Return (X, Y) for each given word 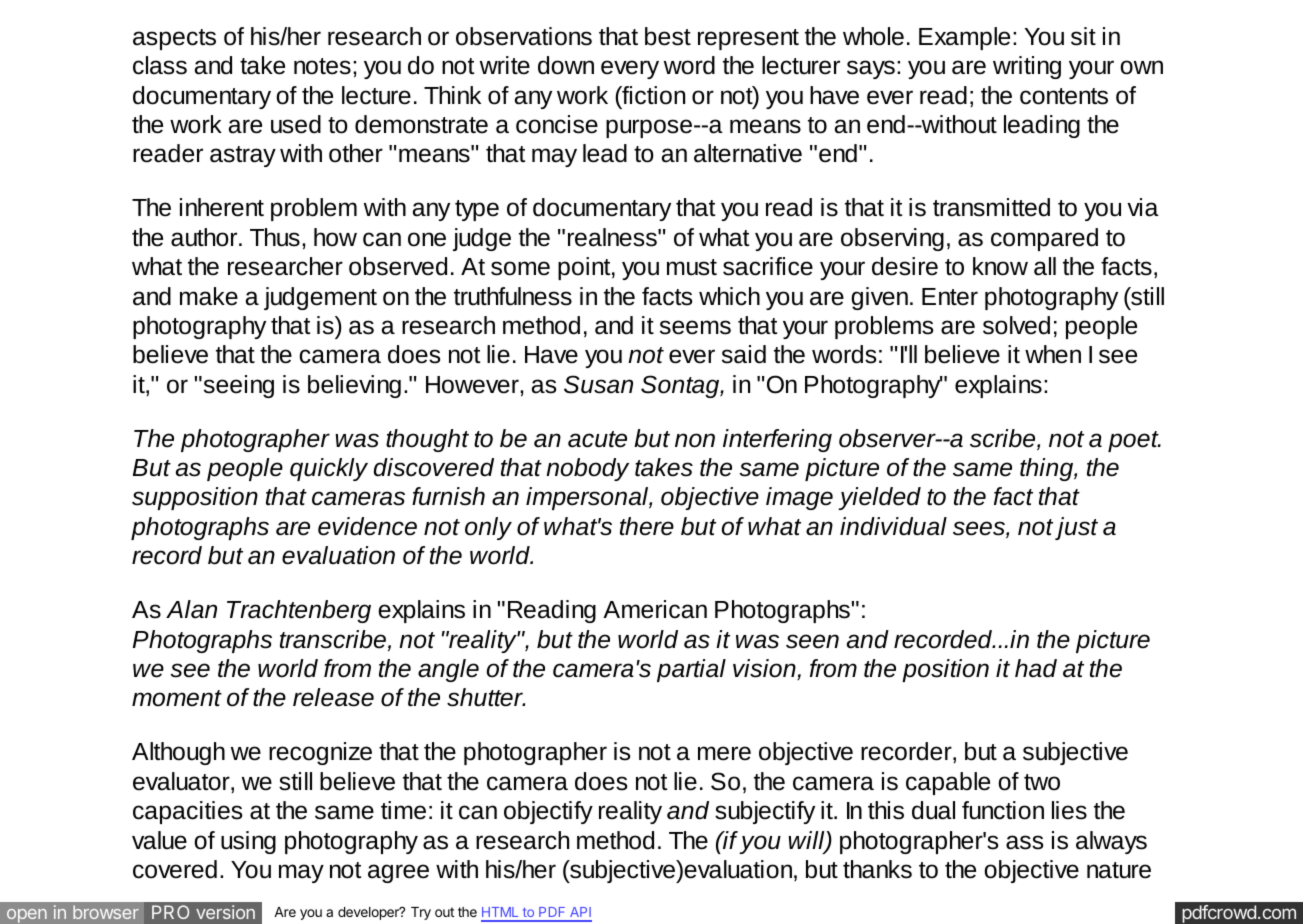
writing (1027, 67)
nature (1119, 870)
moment (177, 698)
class (160, 65)
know (1000, 266)
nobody (587, 469)
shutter (486, 697)
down (566, 65)
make (209, 296)
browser (106, 912)
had (1036, 668)
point (585, 268)
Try (421, 913)
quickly (329, 469)
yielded (879, 498)
